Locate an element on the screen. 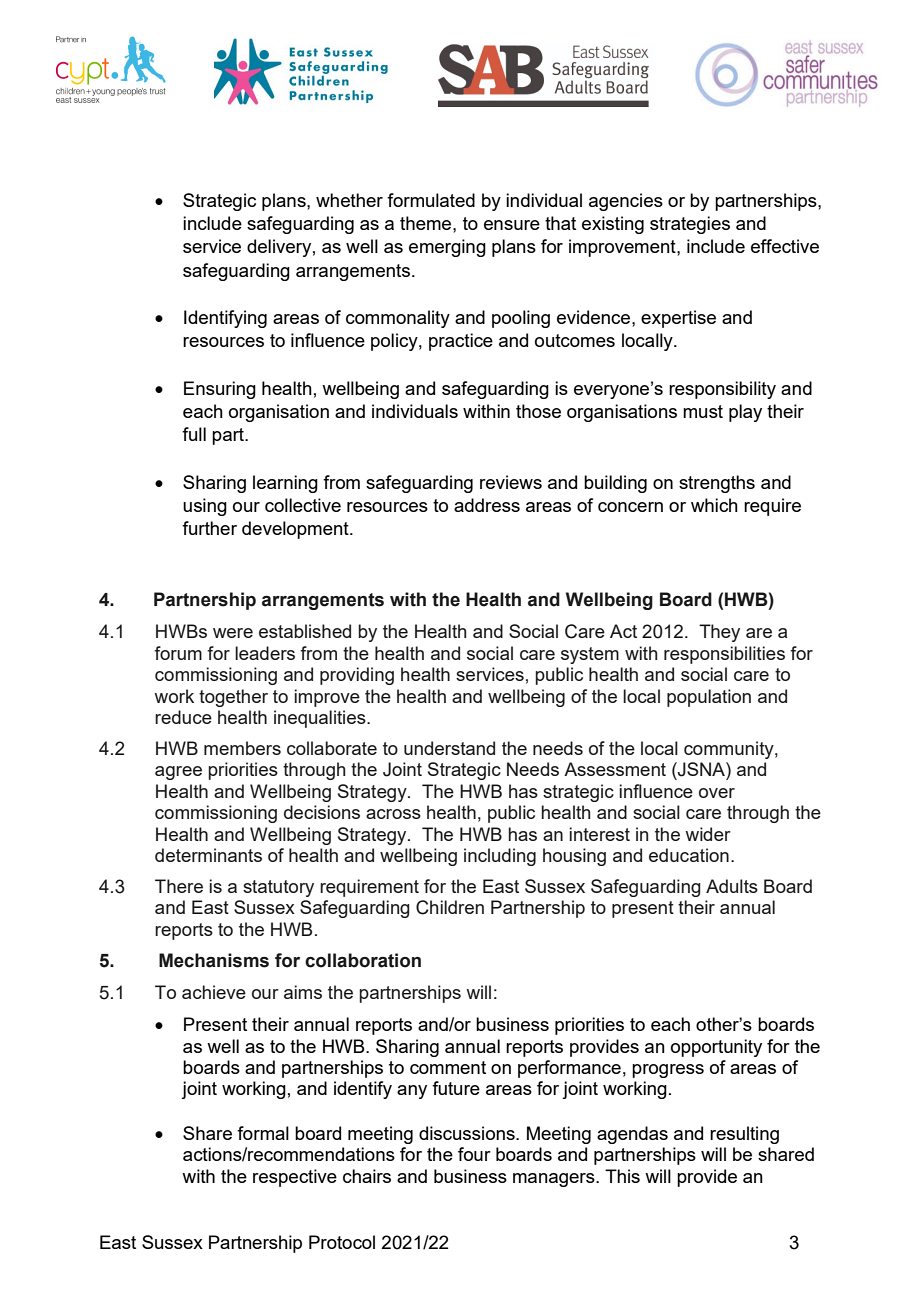  resulting is located at coordinates (744, 1135).
